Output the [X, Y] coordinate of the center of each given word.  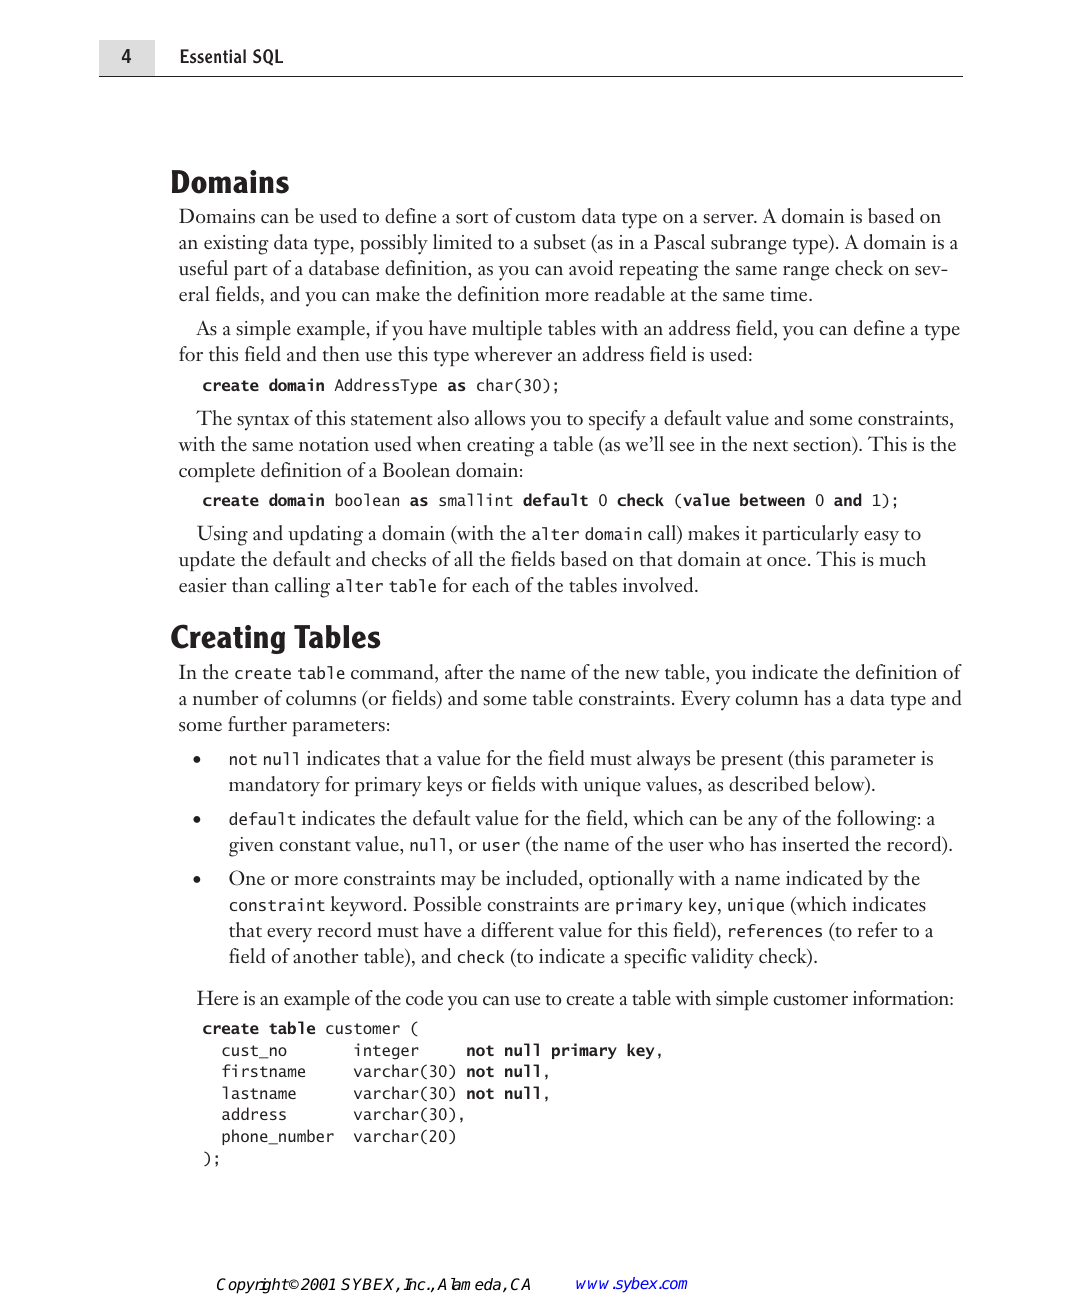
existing [236, 245]
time [790, 294]
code [424, 998]
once [786, 562]
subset [560, 242]
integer [386, 1051]
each [491, 585]
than [250, 585]
